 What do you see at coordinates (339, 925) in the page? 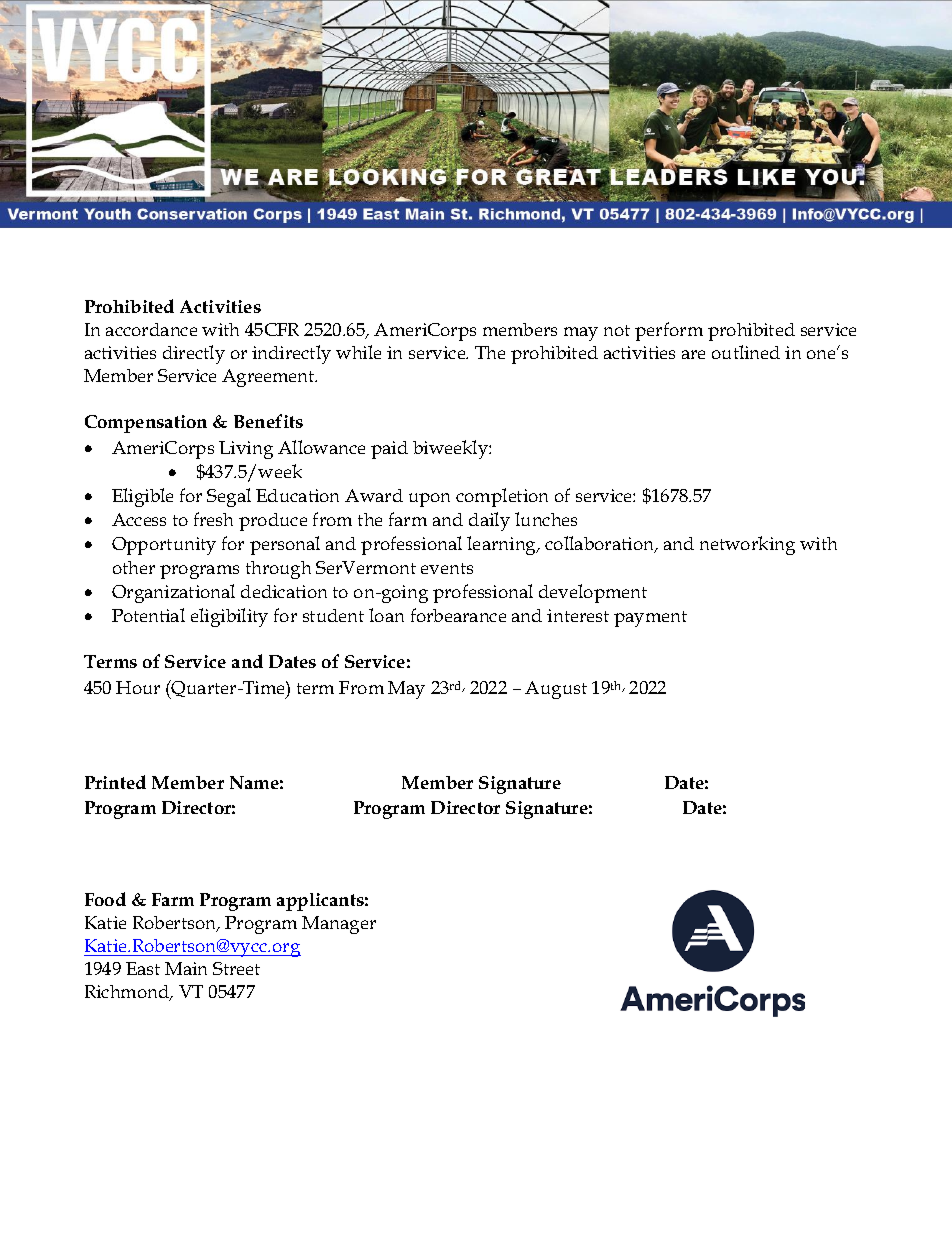
I see `Manager` at bounding box center [339, 925].
